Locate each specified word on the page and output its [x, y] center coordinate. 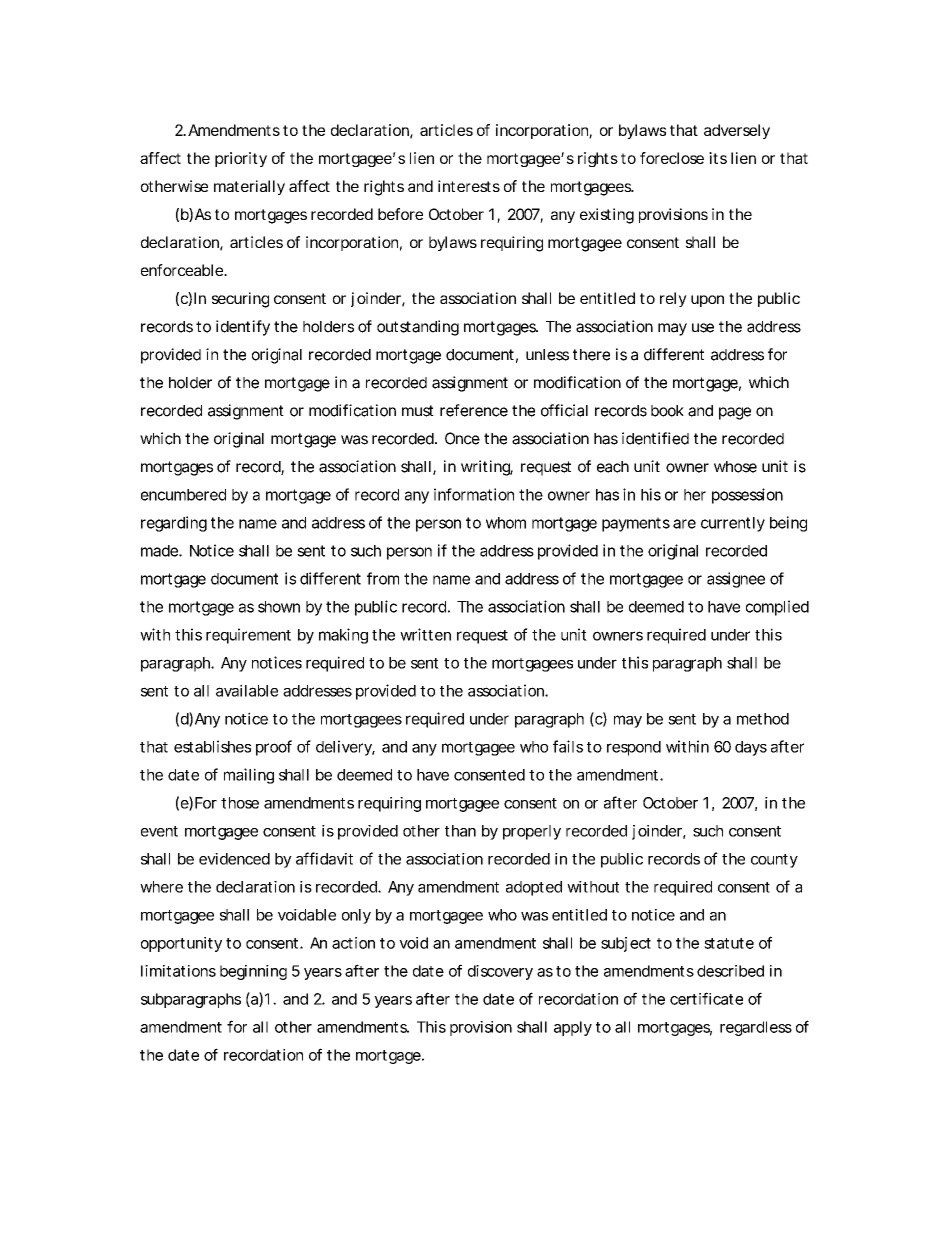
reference [474, 410]
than [460, 831]
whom [506, 523]
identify [243, 328]
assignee [736, 580]
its [718, 158]
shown [279, 607]
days [751, 748]
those [240, 803]
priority [241, 159]
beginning [253, 972]
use [703, 328]
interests [469, 186]
